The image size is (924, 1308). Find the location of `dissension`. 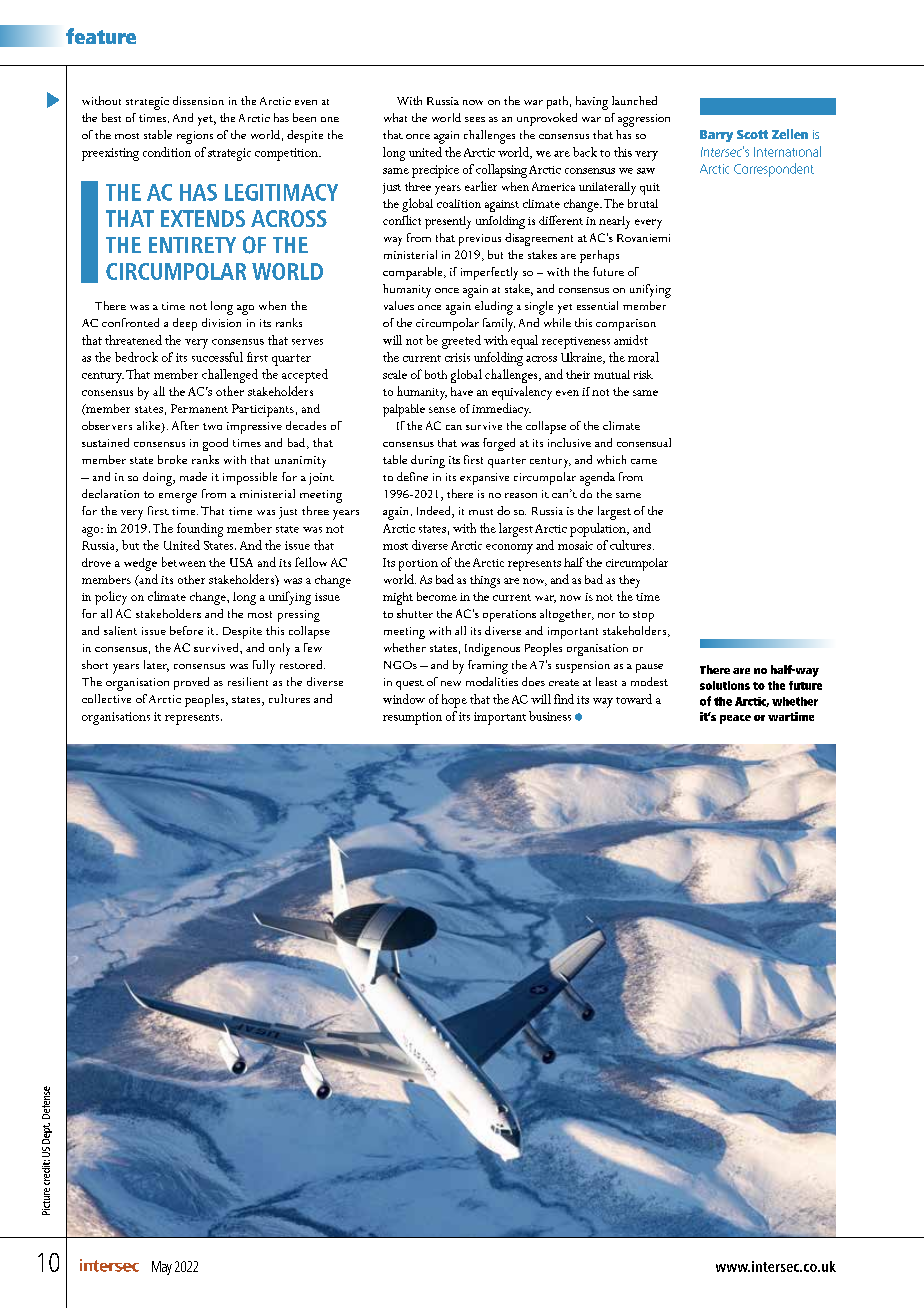

dissension is located at coordinates (198, 100).
